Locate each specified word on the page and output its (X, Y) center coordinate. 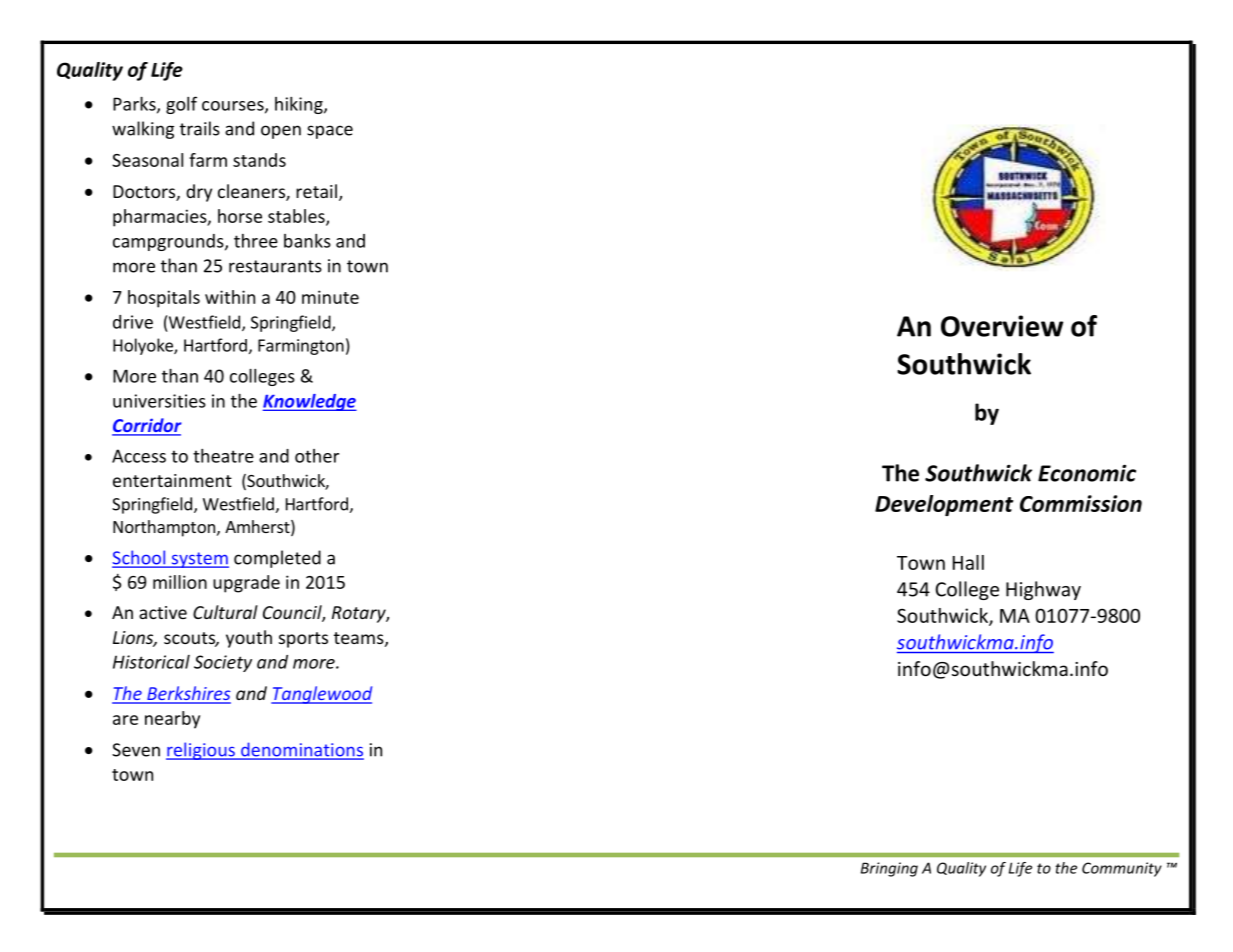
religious (201, 751)
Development (944, 505)
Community (1122, 869)
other (317, 456)
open (281, 132)
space (330, 132)
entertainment (172, 480)
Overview (1002, 326)
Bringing (889, 869)
